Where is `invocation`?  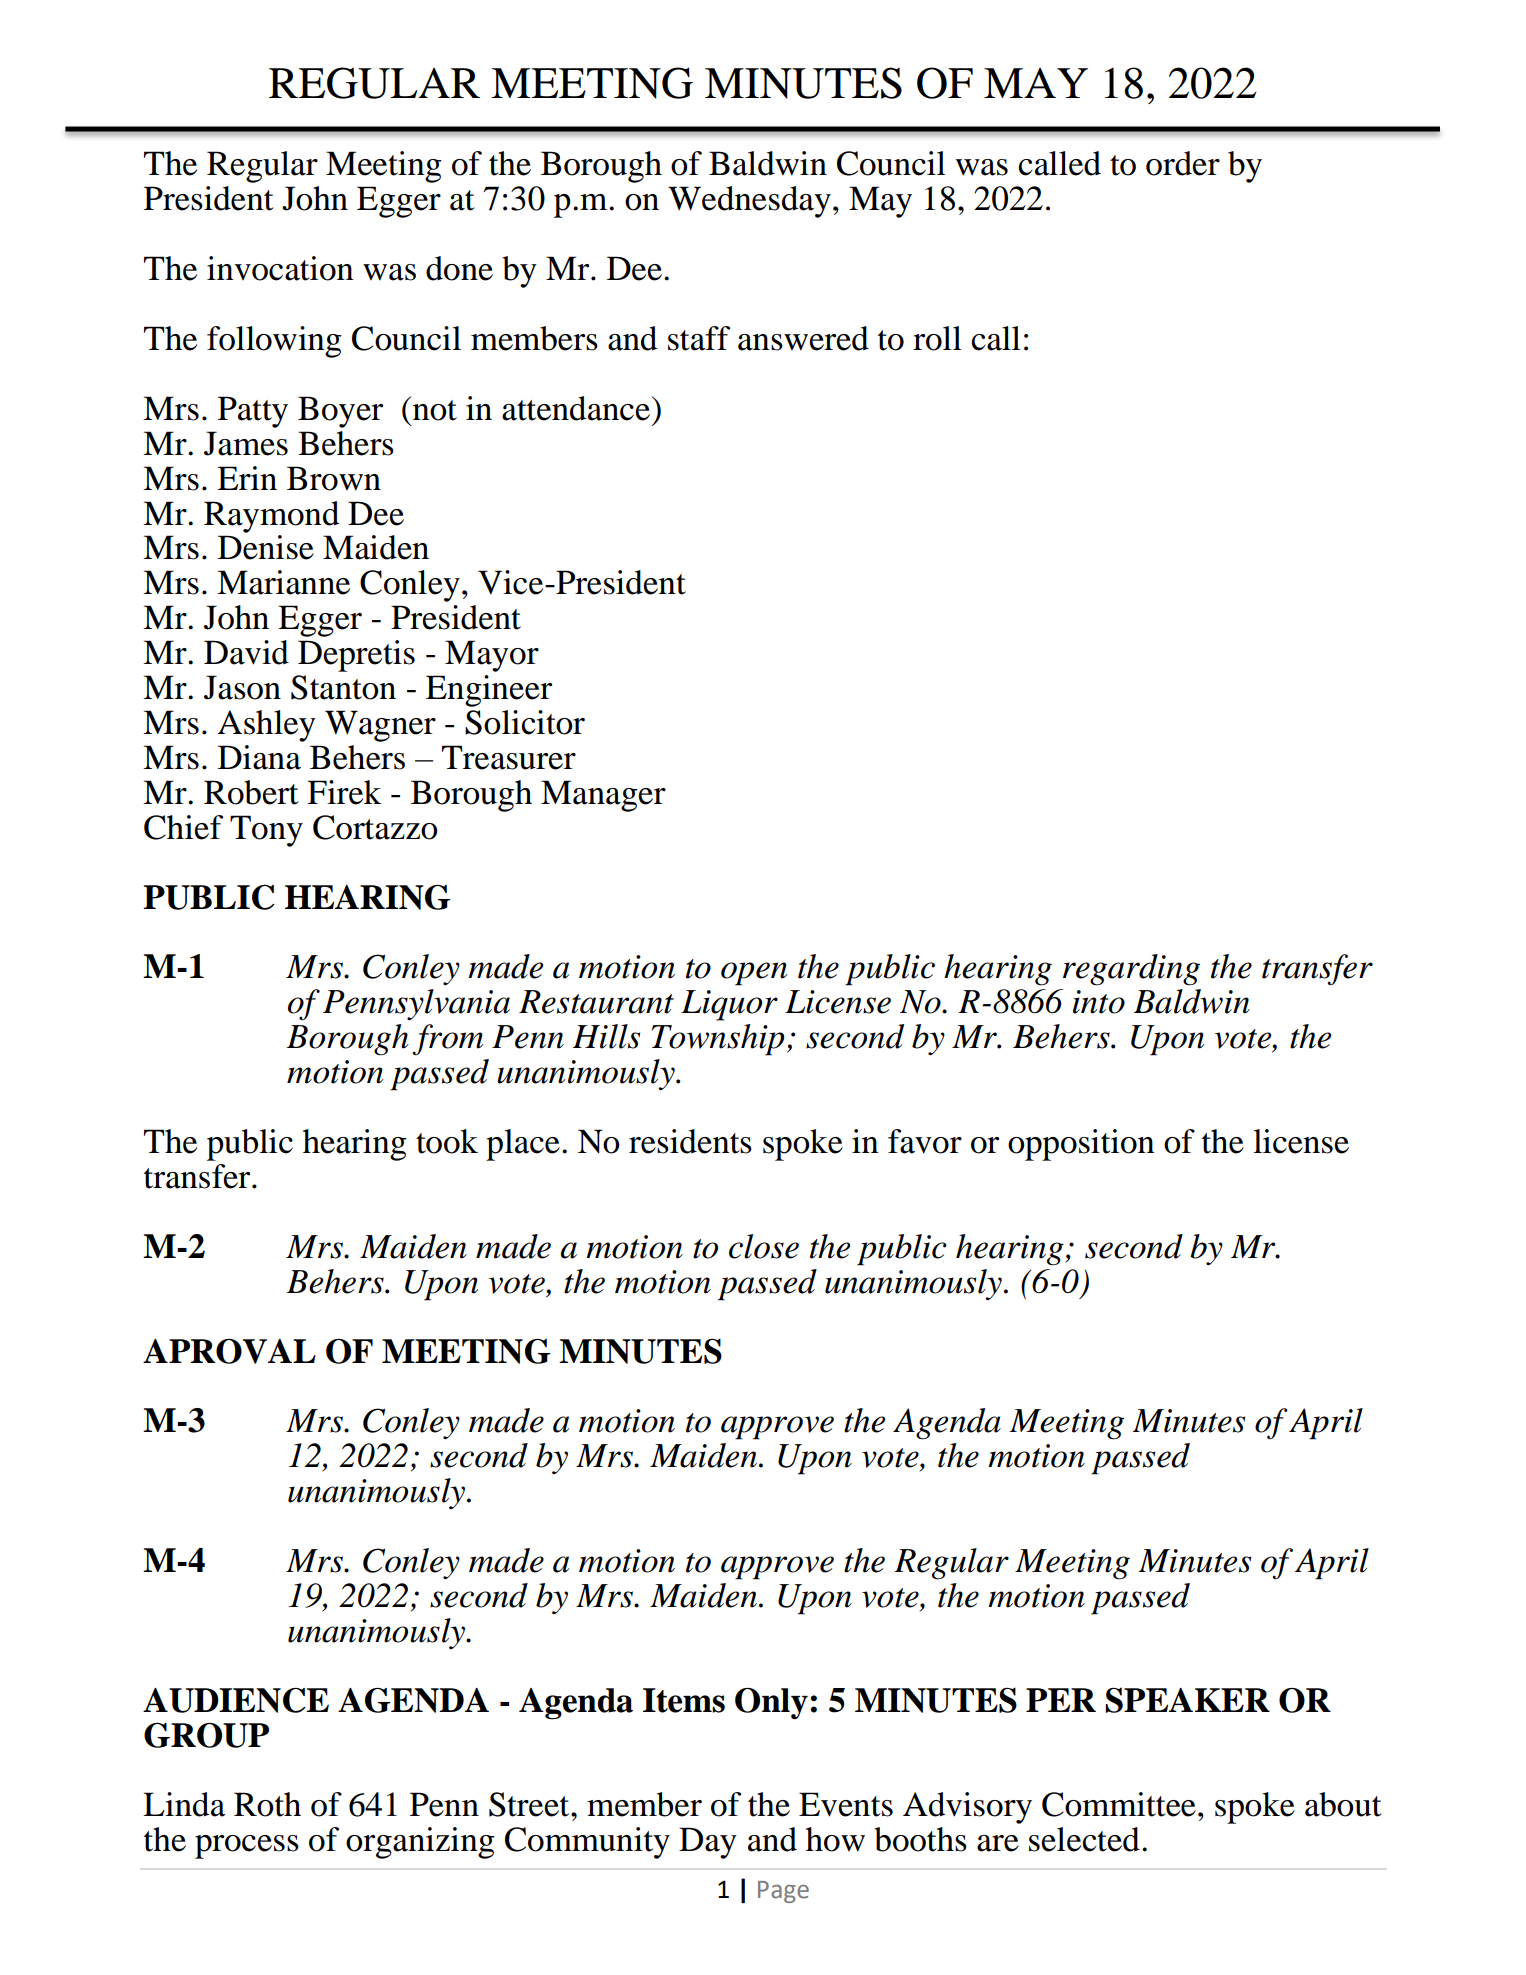
invocation is located at coordinates (280, 268).
